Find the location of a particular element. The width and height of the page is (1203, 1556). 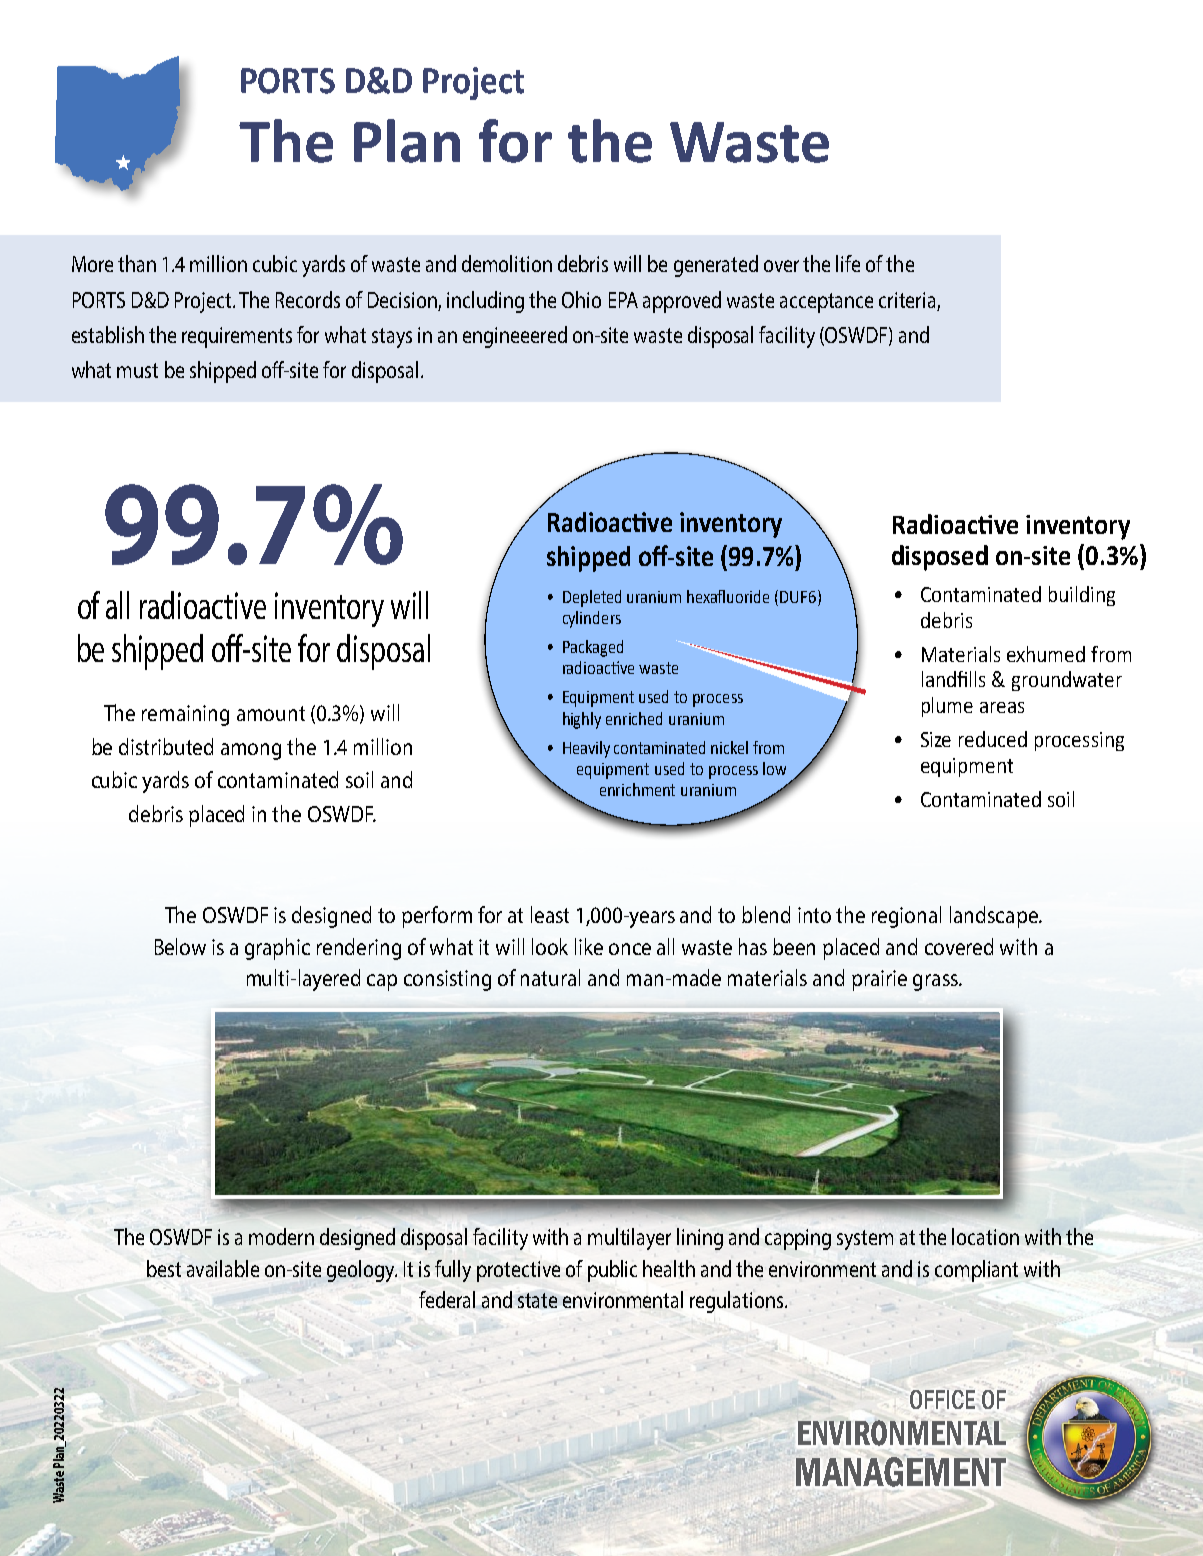

Packaged is located at coordinates (593, 648).
